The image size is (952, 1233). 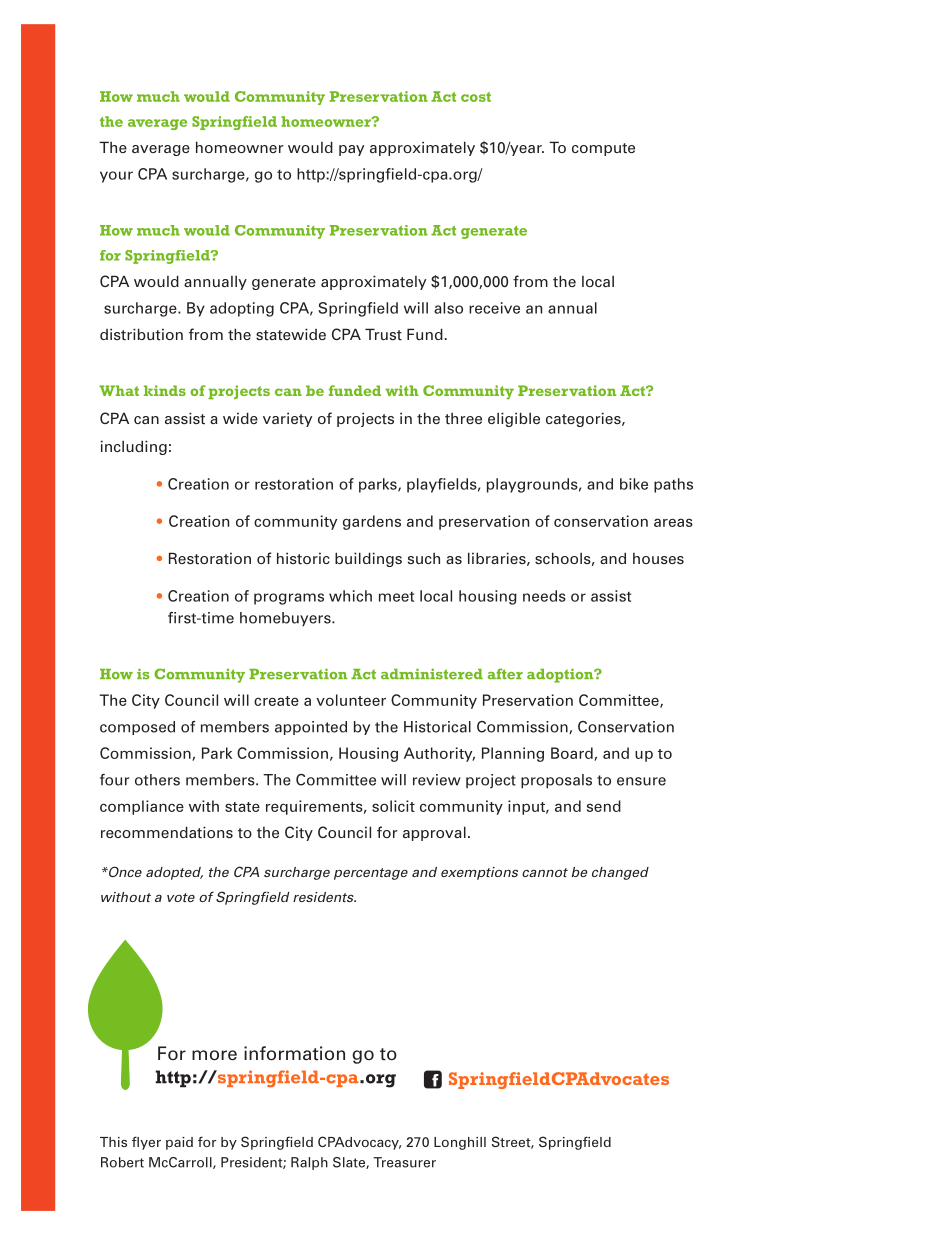 I want to click on compute, so click(x=603, y=149).
